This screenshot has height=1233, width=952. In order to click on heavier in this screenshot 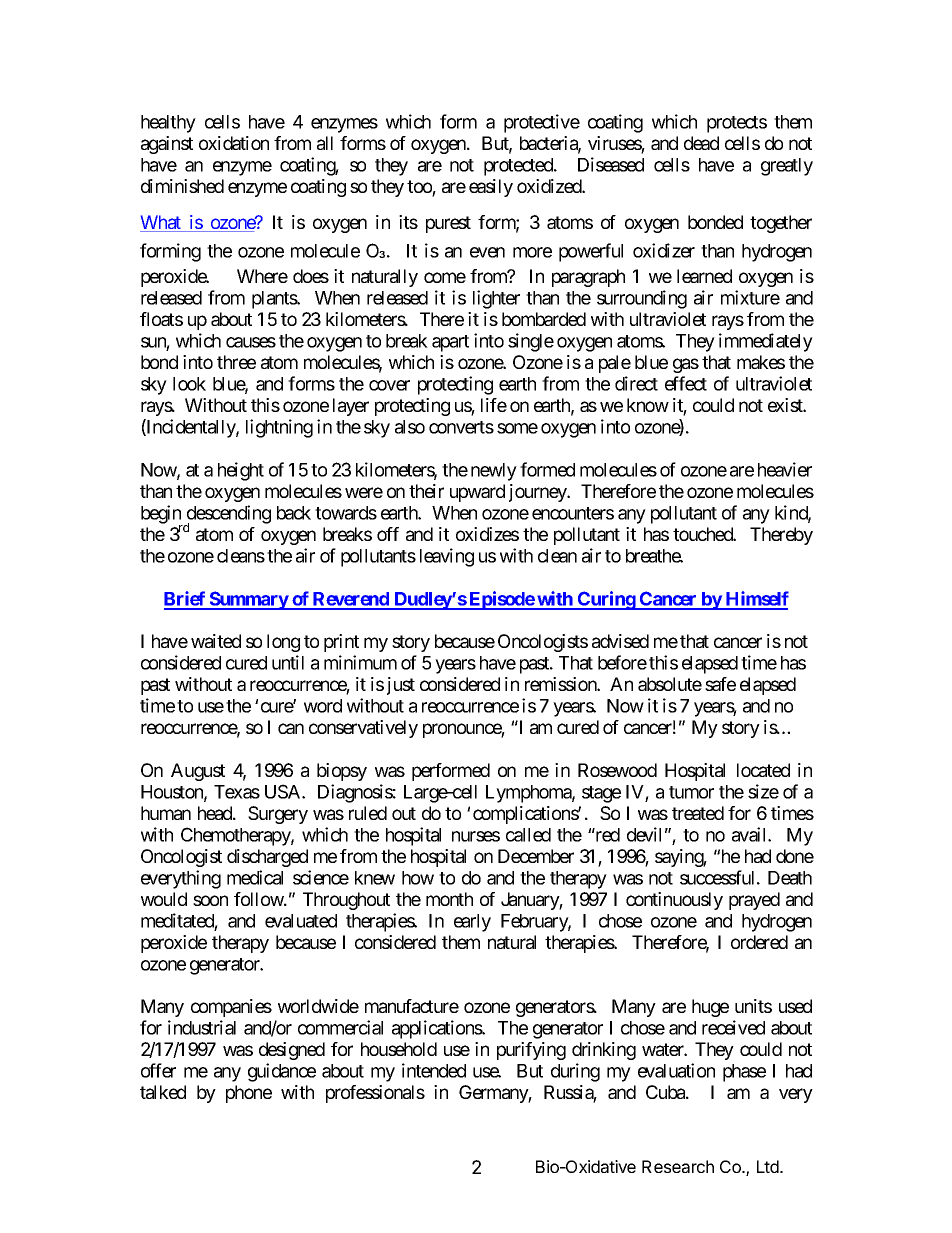, I will do `click(785, 469)`.
